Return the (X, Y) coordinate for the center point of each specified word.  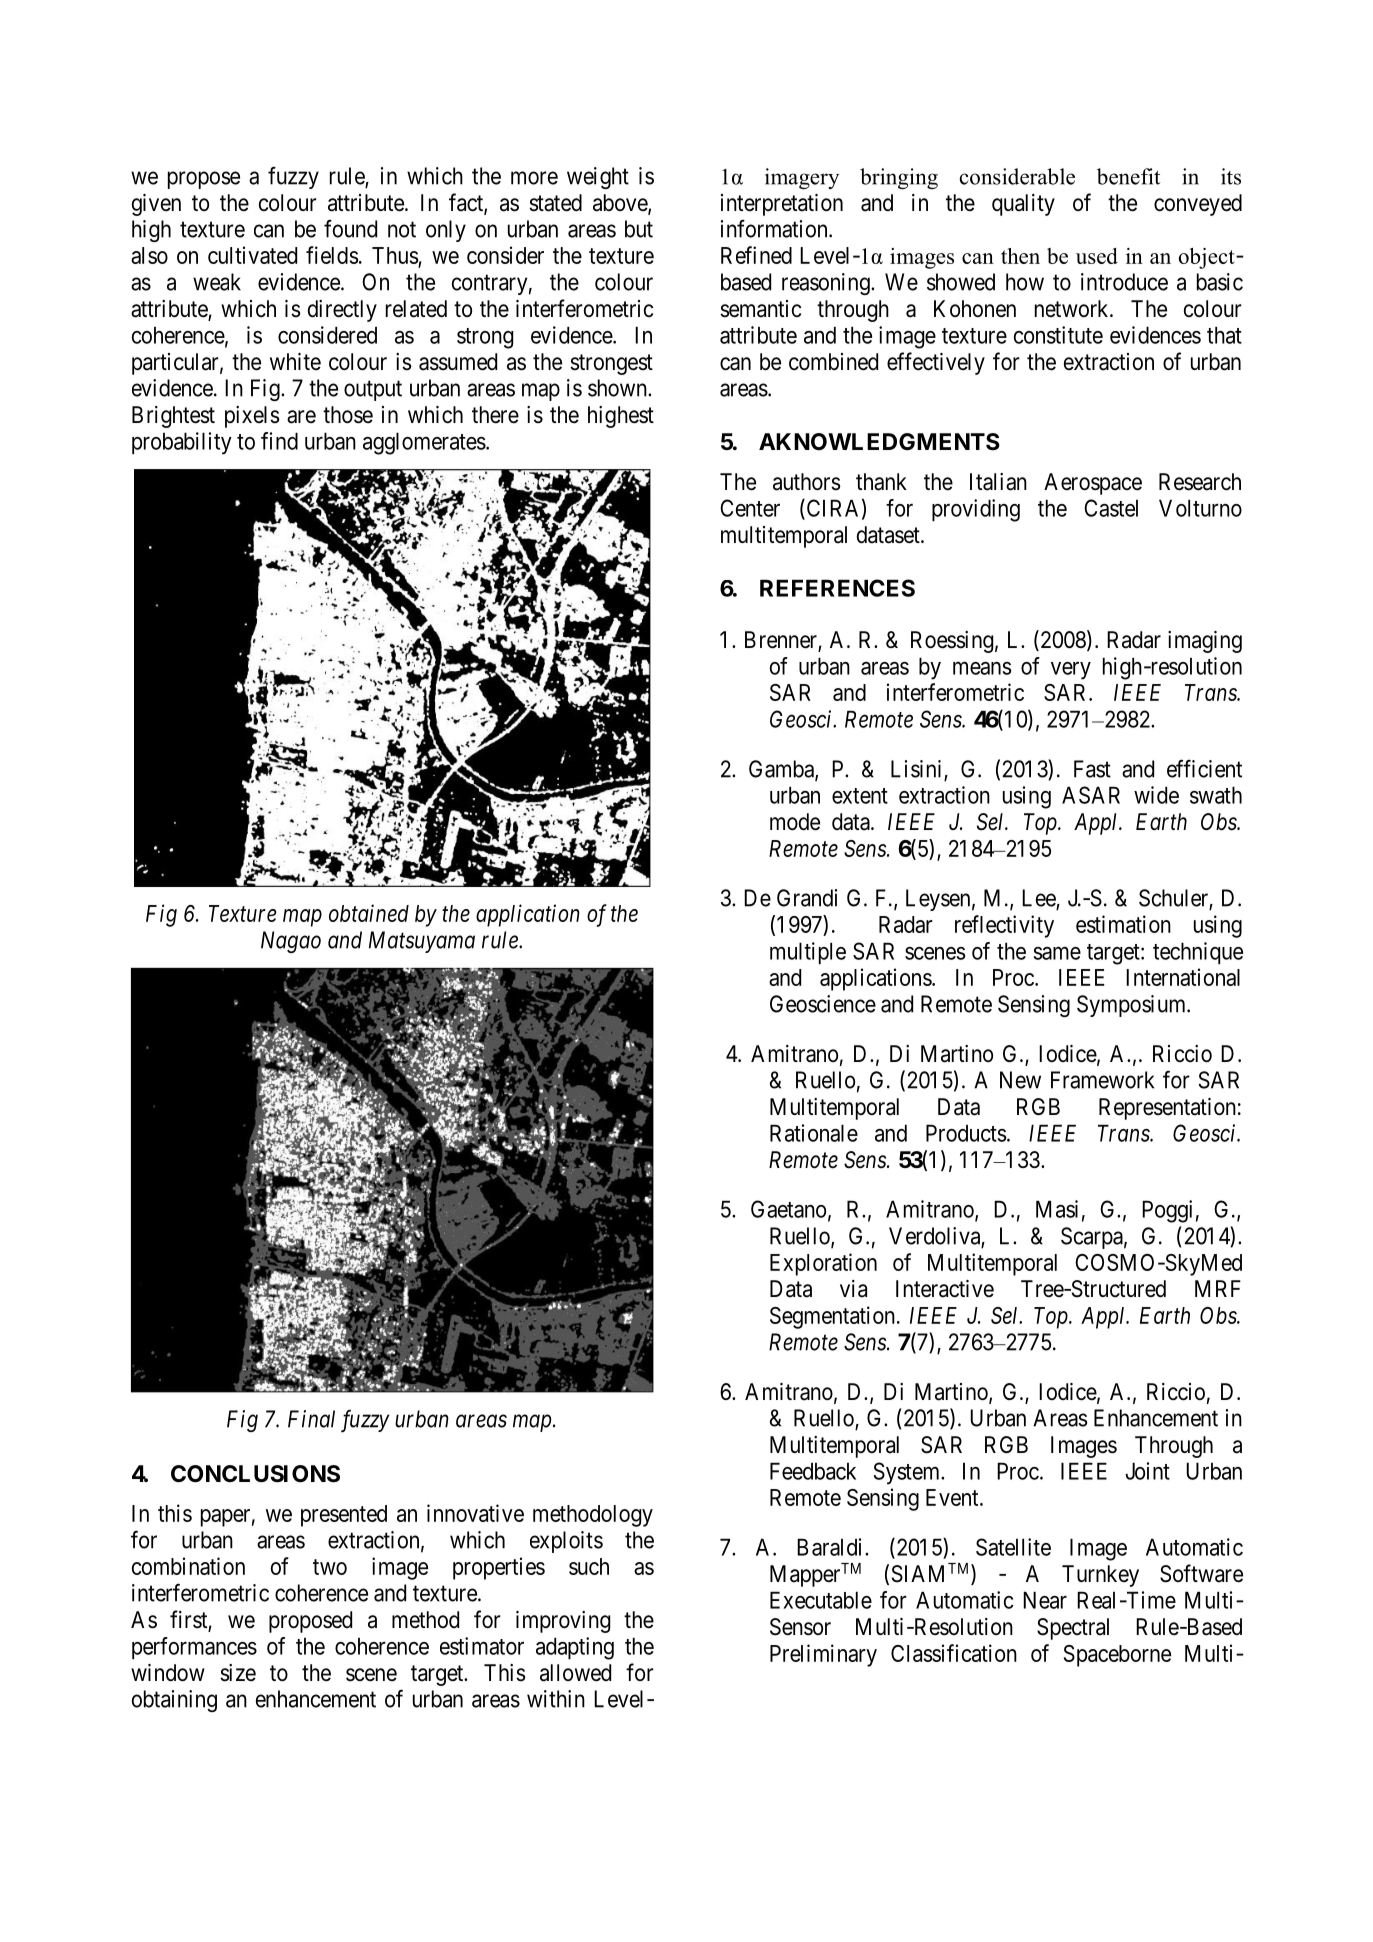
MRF (1218, 1288)
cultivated (252, 255)
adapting (575, 1648)
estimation (1123, 924)
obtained (369, 913)
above (621, 204)
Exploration (823, 1264)
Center (750, 508)
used (1097, 256)
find (279, 441)
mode (795, 822)
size (238, 1673)
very (1071, 671)
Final (311, 1419)
